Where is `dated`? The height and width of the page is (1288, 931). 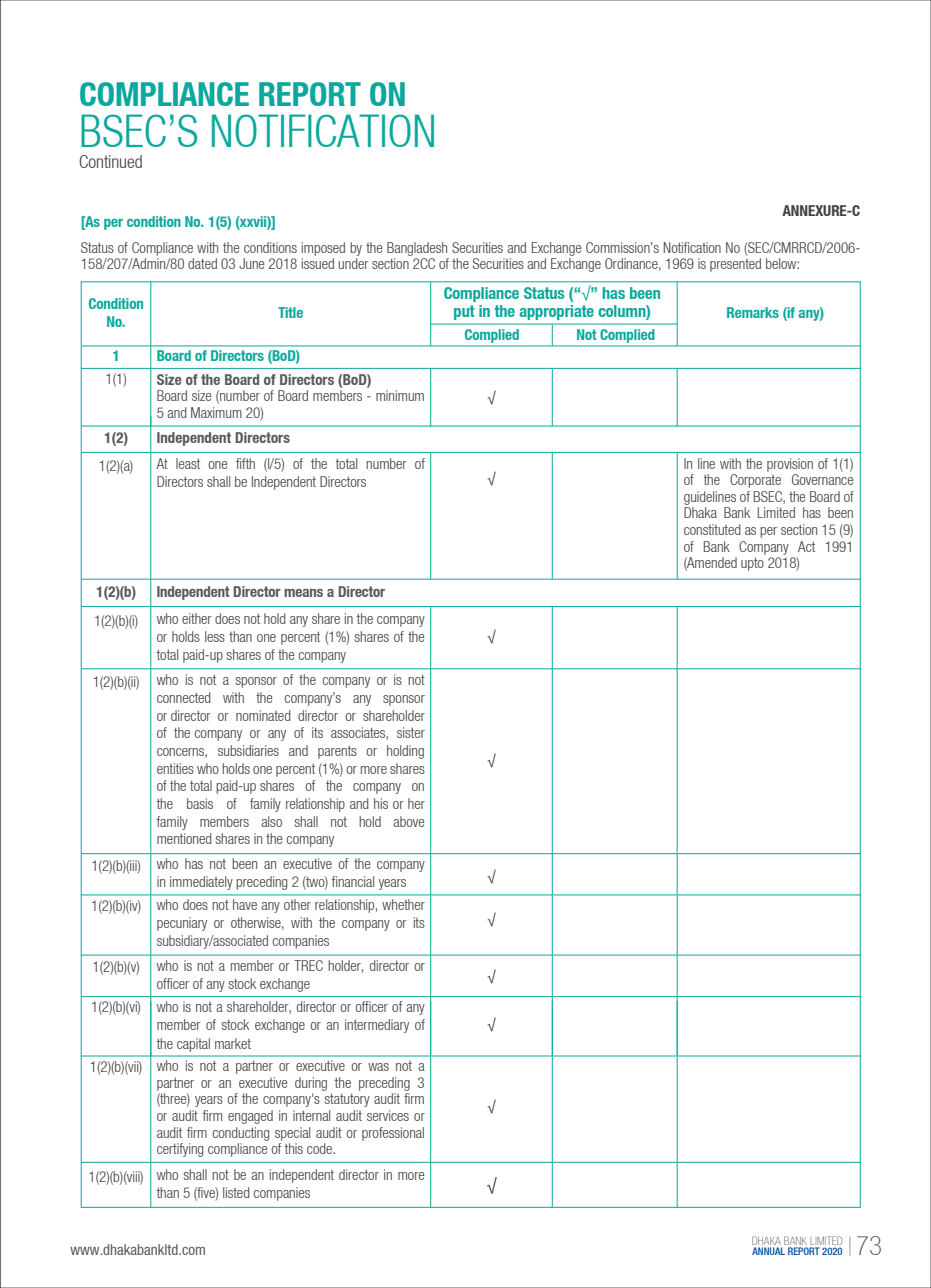 dated is located at coordinates (202, 263).
